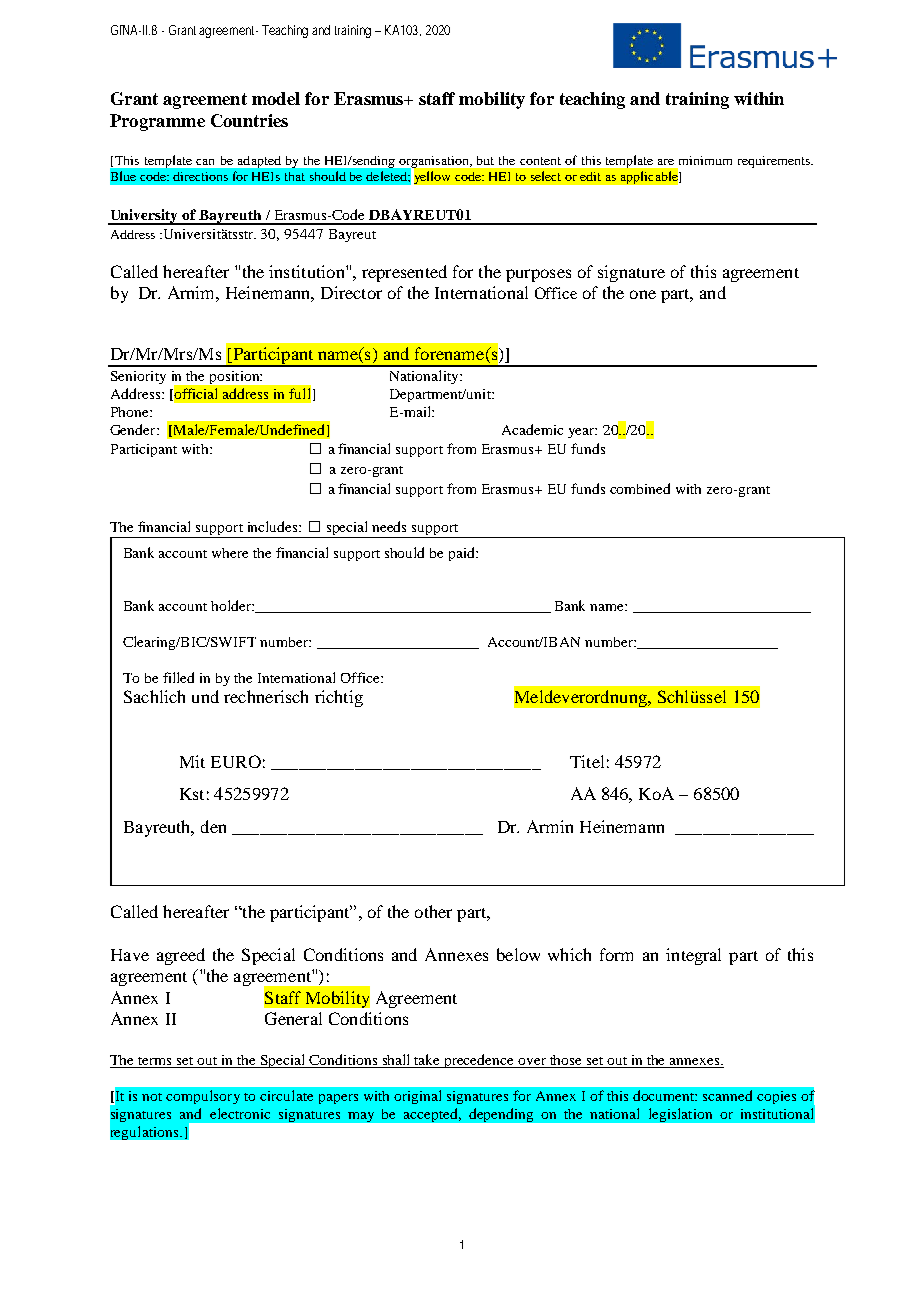 Image resolution: width=924 pixels, height=1308 pixels. Describe the element at coordinates (727, 1095) in the screenshot. I see `scanned` at that location.
